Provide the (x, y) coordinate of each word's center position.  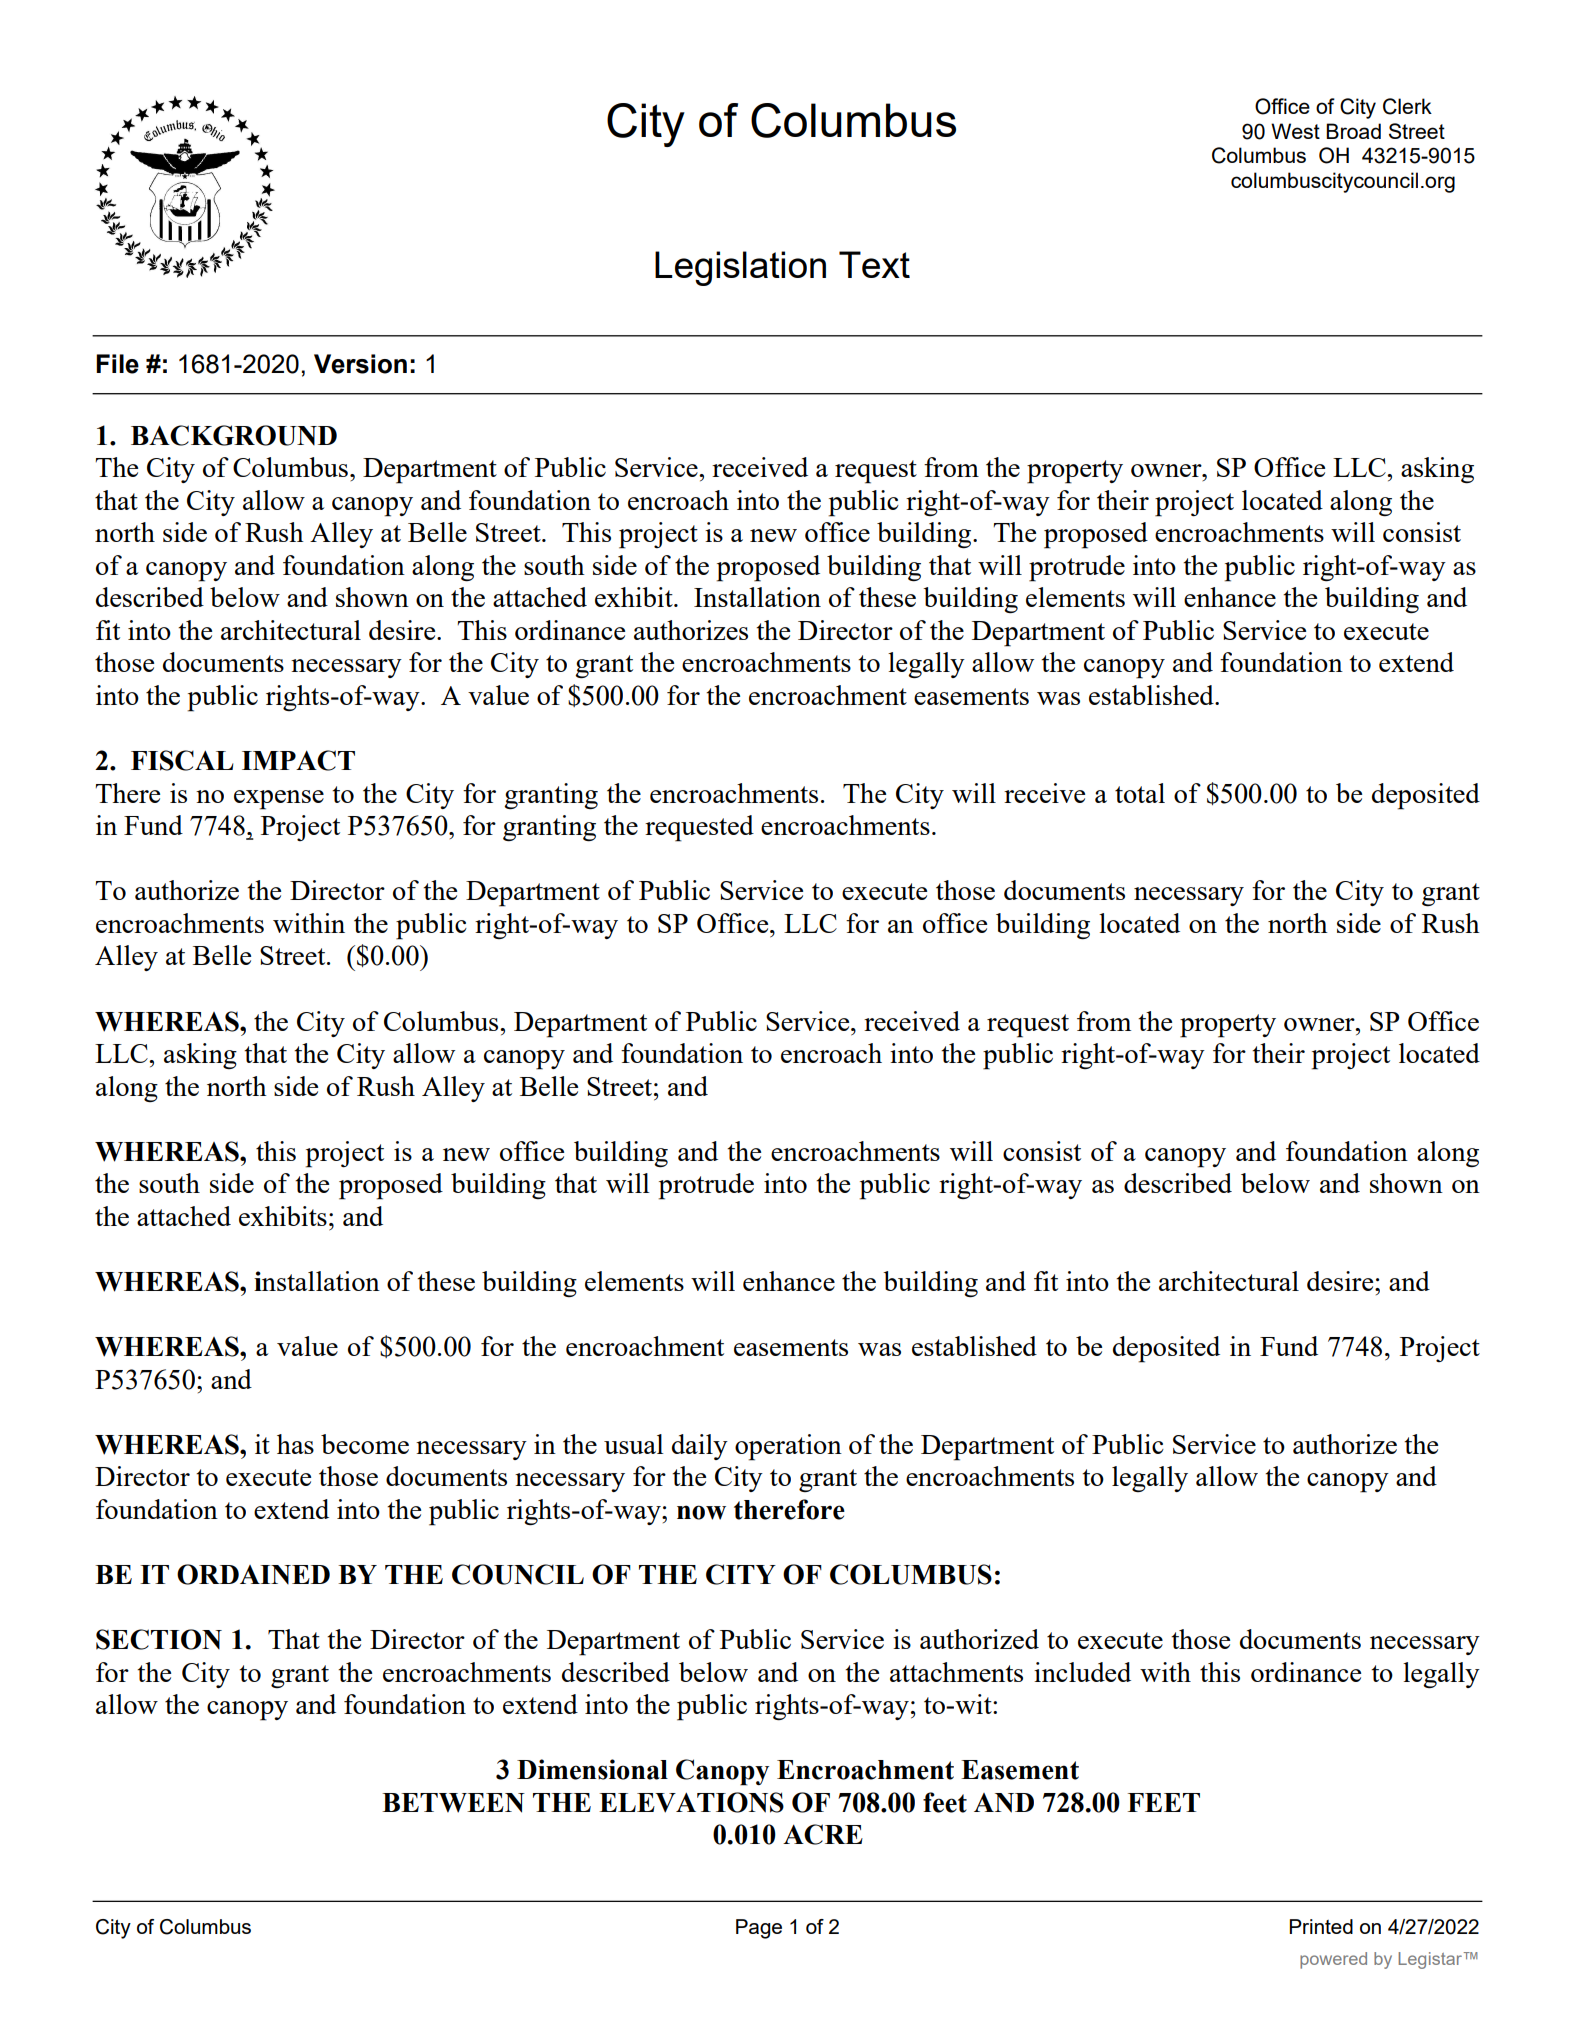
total (1140, 793)
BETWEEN (453, 1803)
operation (788, 1447)
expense (279, 800)
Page (759, 1929)
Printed (1321, 1926)
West (1295, 131)
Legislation (740, 268)
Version (360, 364)
